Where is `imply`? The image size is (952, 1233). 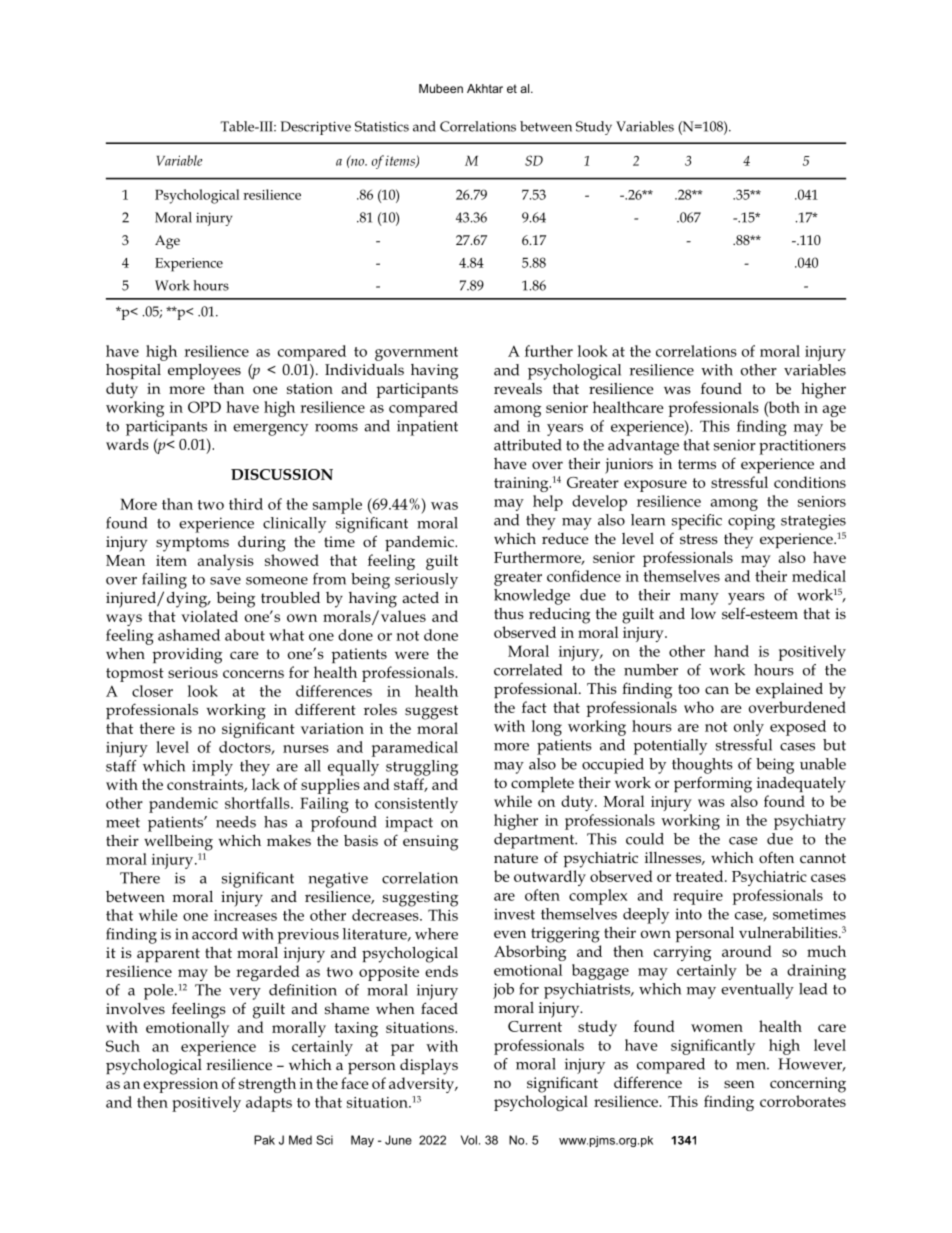 imply is located at coordinates (212, 768).
